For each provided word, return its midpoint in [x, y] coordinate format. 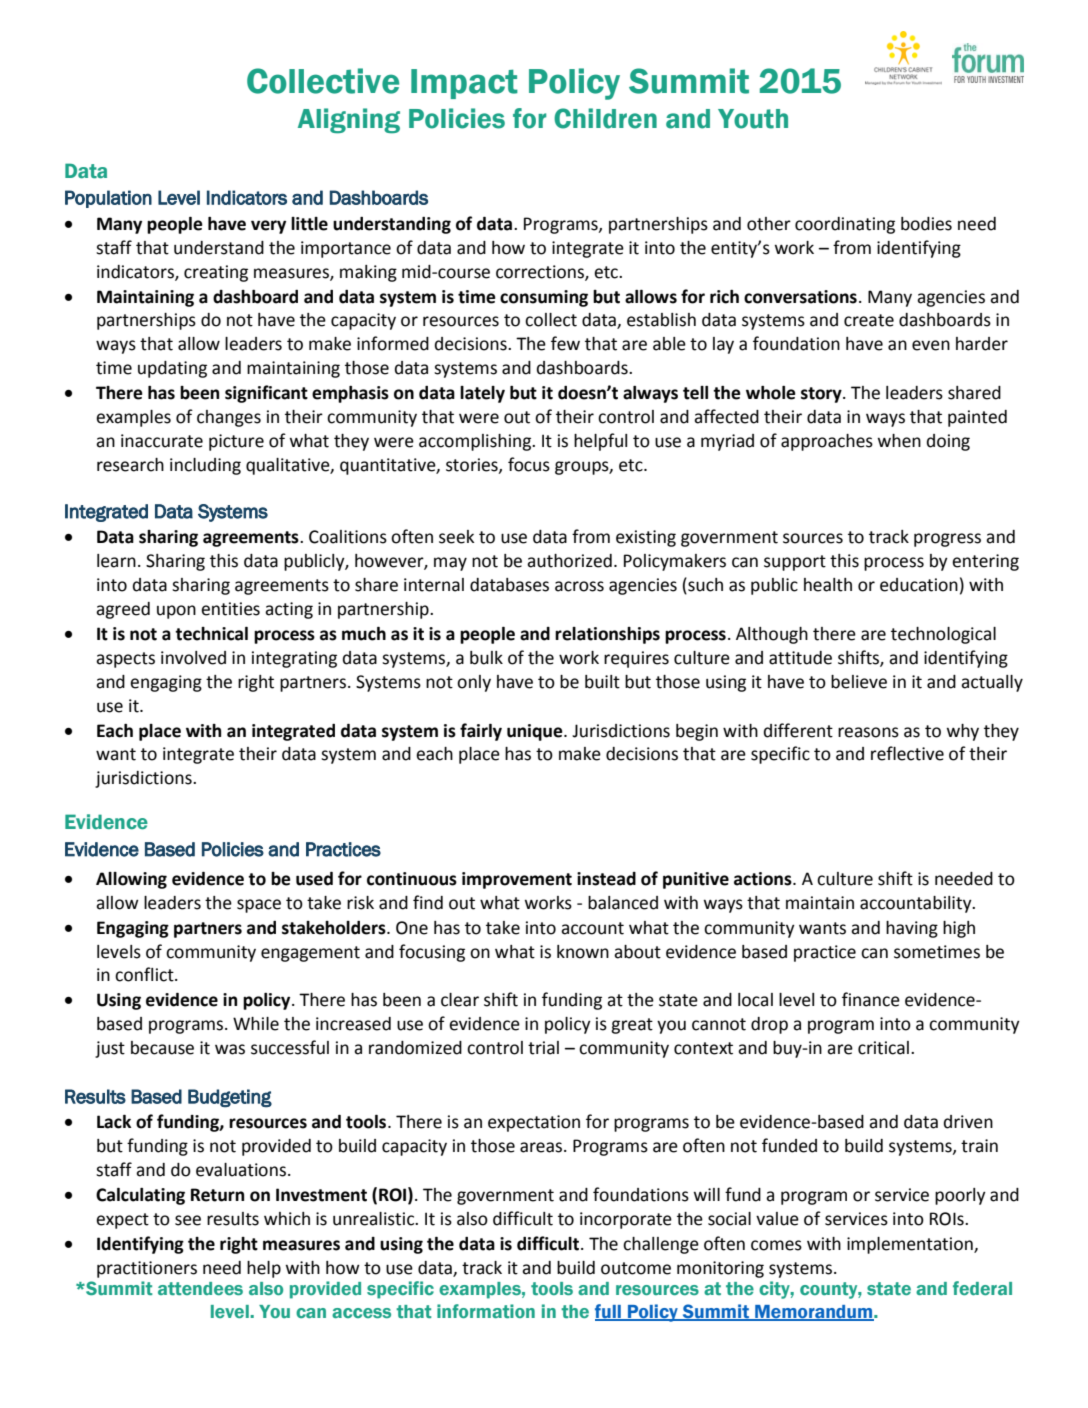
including [205, 466]
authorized [569, 561]
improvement [517, 880]
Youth [753, 119]
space [259, 906]
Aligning [349, 121]
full [609, 1312]
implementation [911, 1245]
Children [605, 118]
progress [947, 540]
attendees [200, 1288]
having [912, 929]
